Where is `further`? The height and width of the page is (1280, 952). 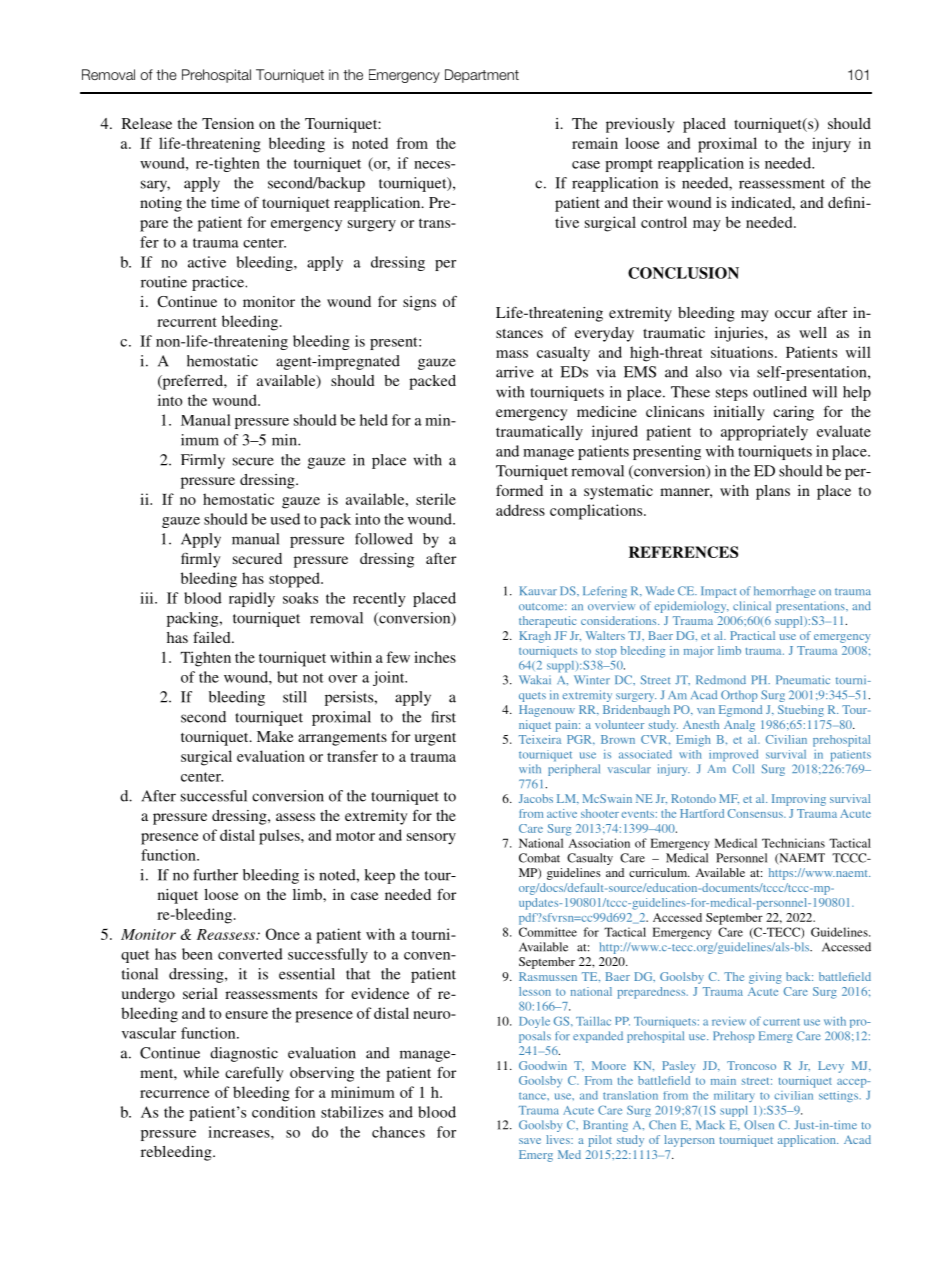 further is located at coordinates (215, 875).
